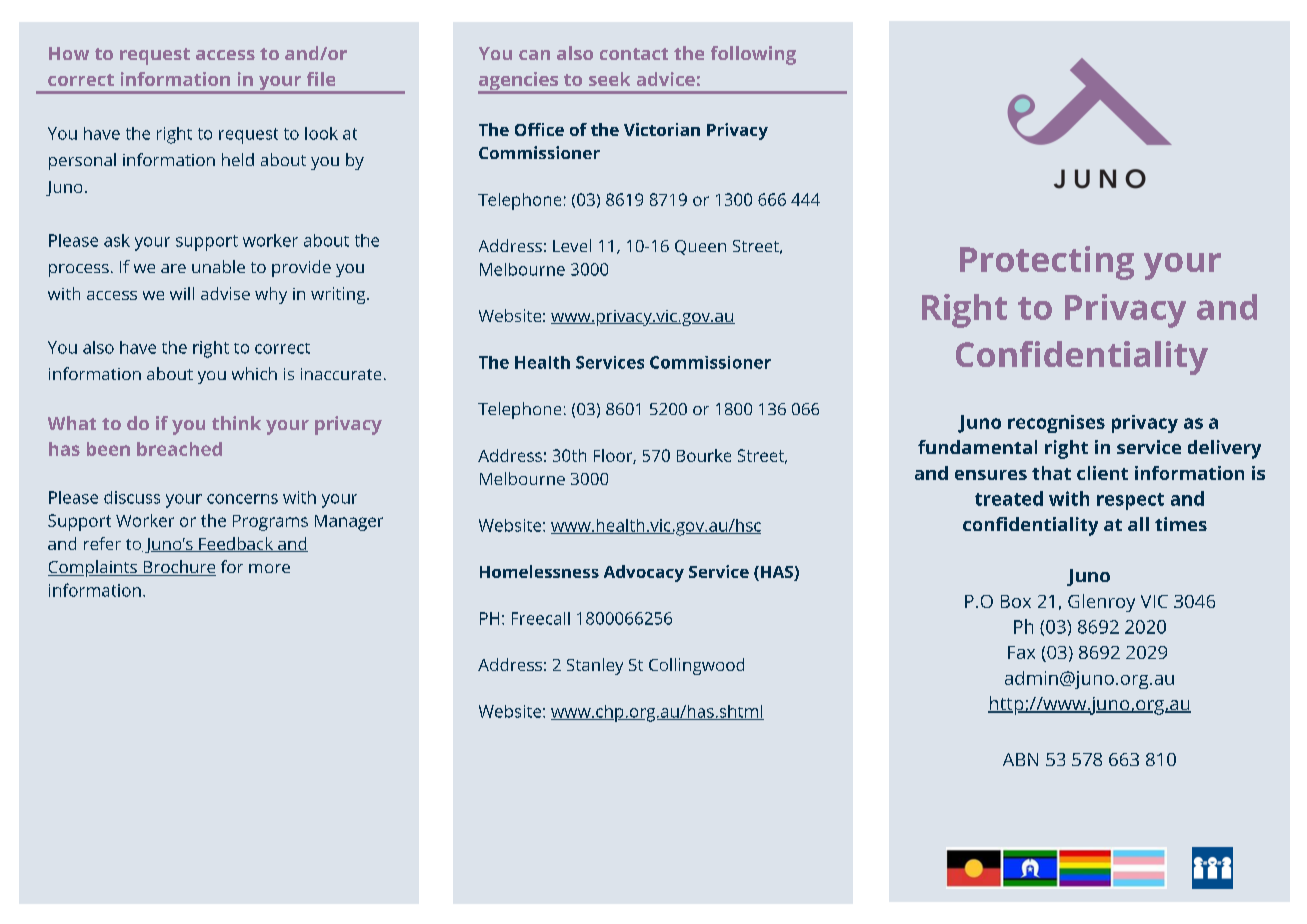 The height and width of the screenshot is (924, 1307). What do you see at coordinates (700, 247) in the screenshot?
I see `Queen` at bounding box center [700, 247].
